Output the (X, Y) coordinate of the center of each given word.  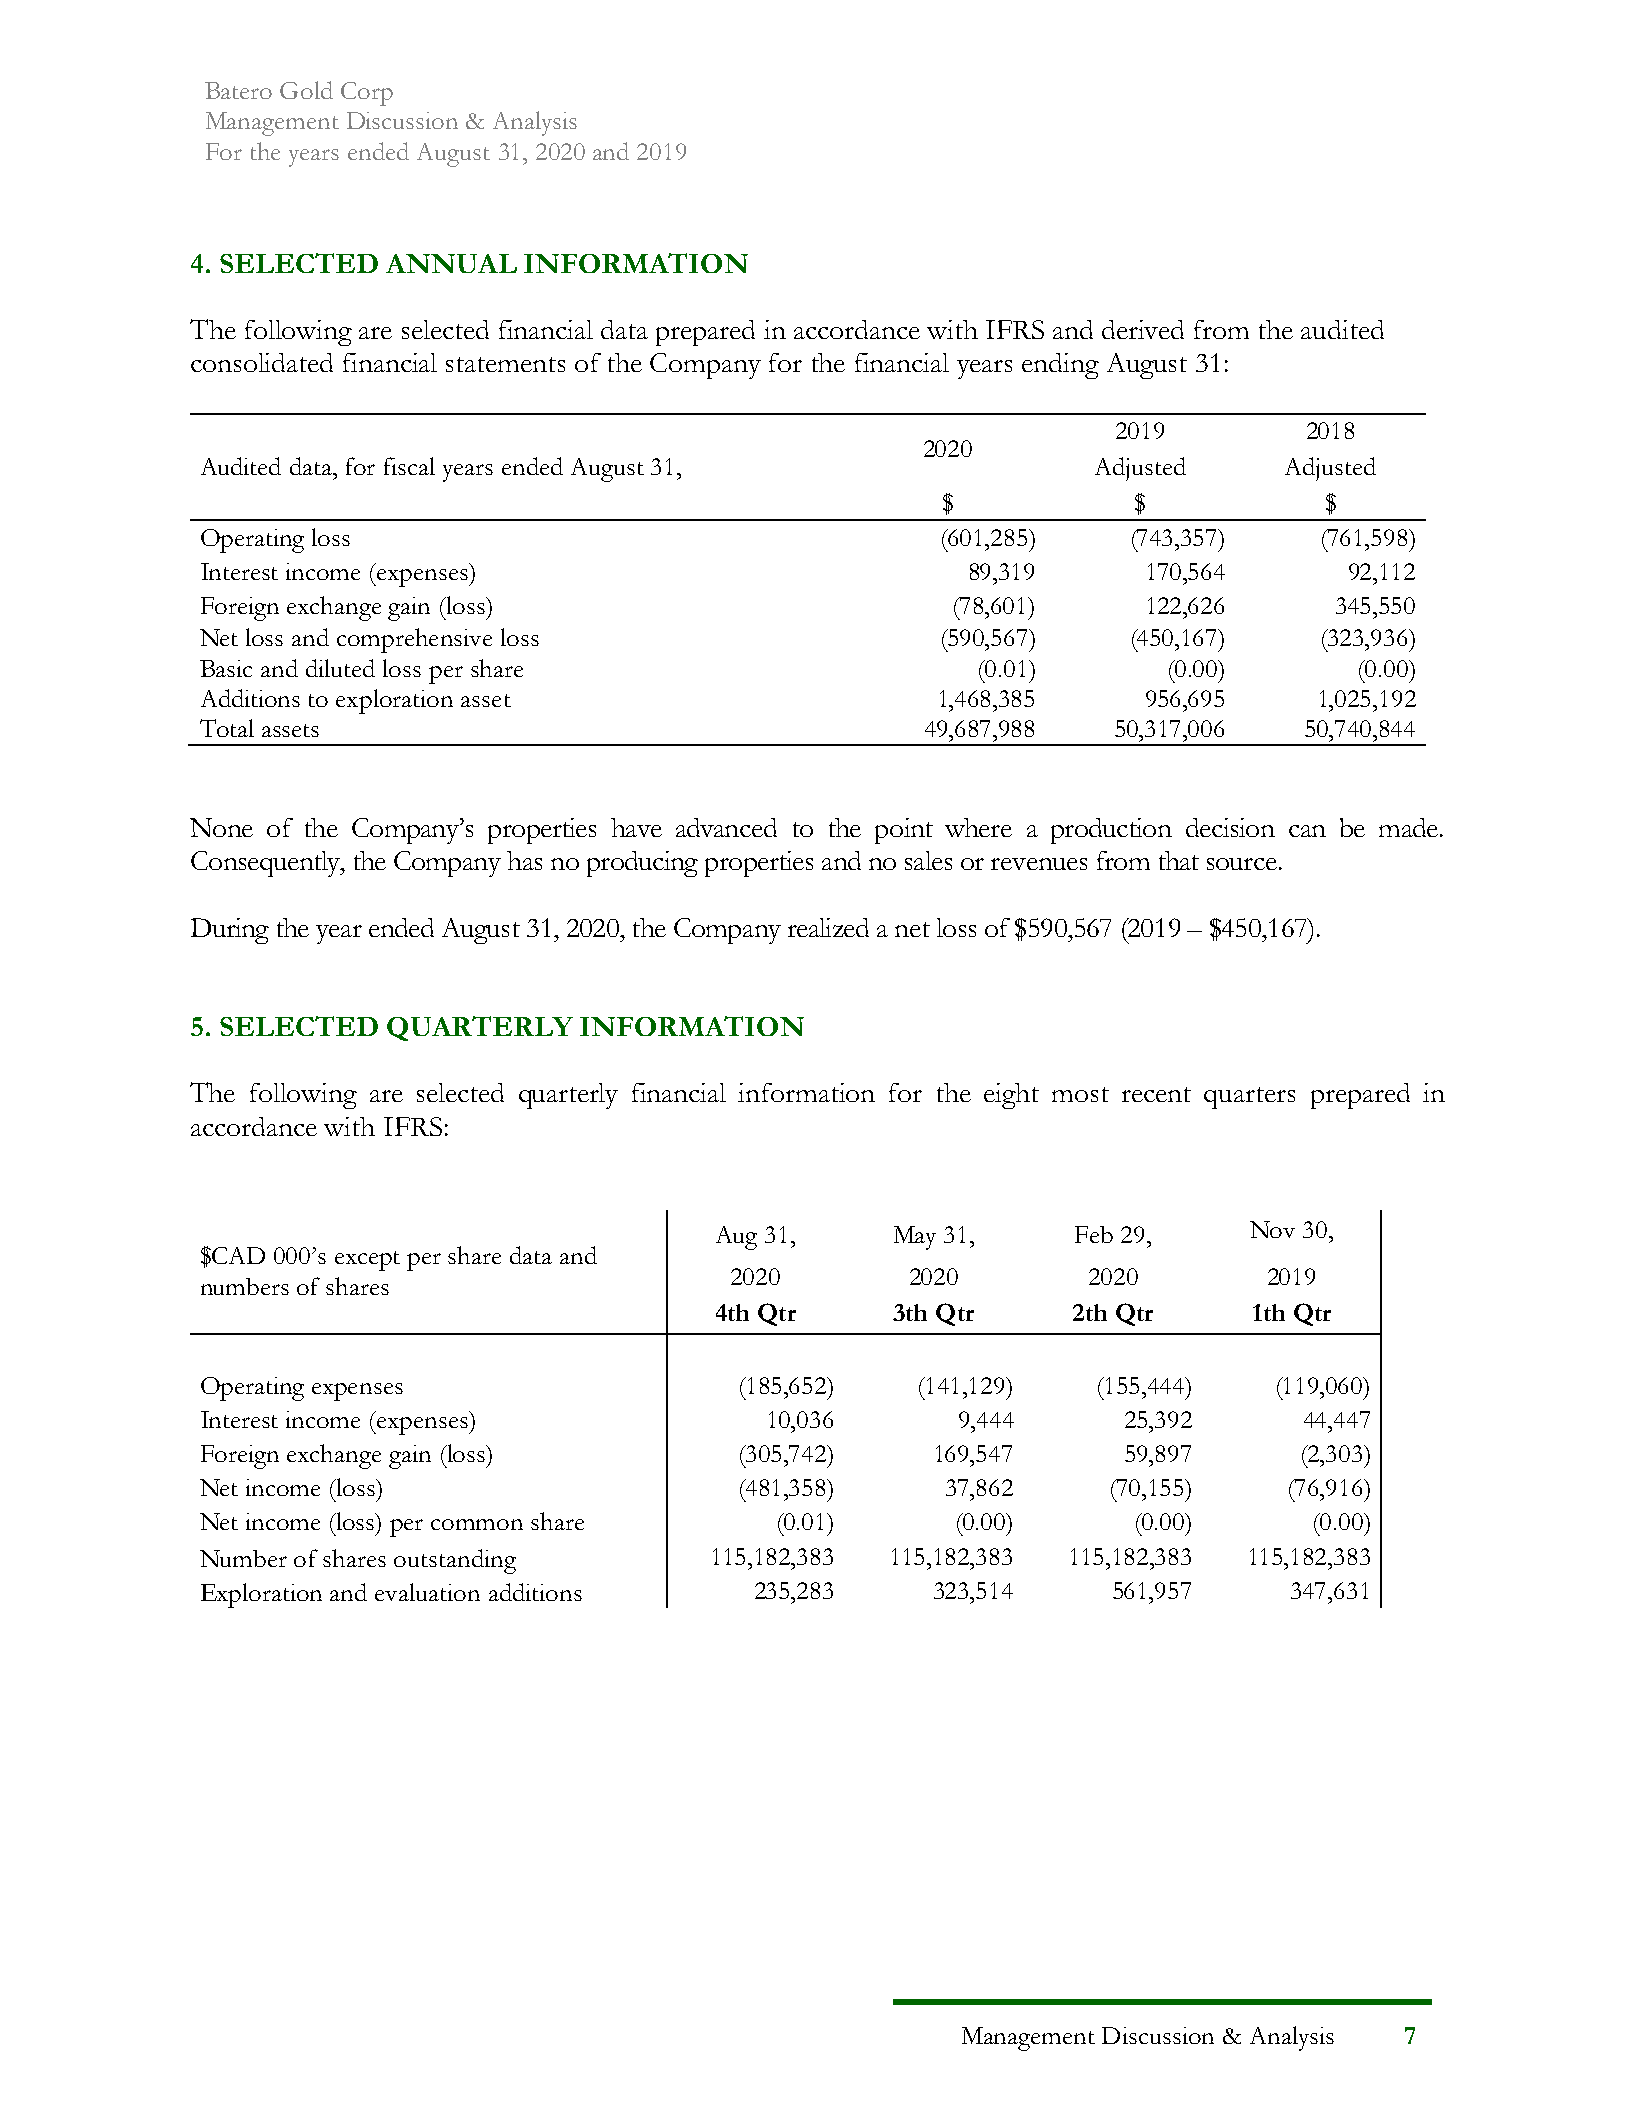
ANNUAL (451, 263)
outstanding (455, 1561)
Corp (367, 94)
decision (1230, 827)
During (230, 931)
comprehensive (414, 640)
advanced (726, 827)
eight (1011, 1096)
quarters (1249, 1098)
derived (1143, 329)
